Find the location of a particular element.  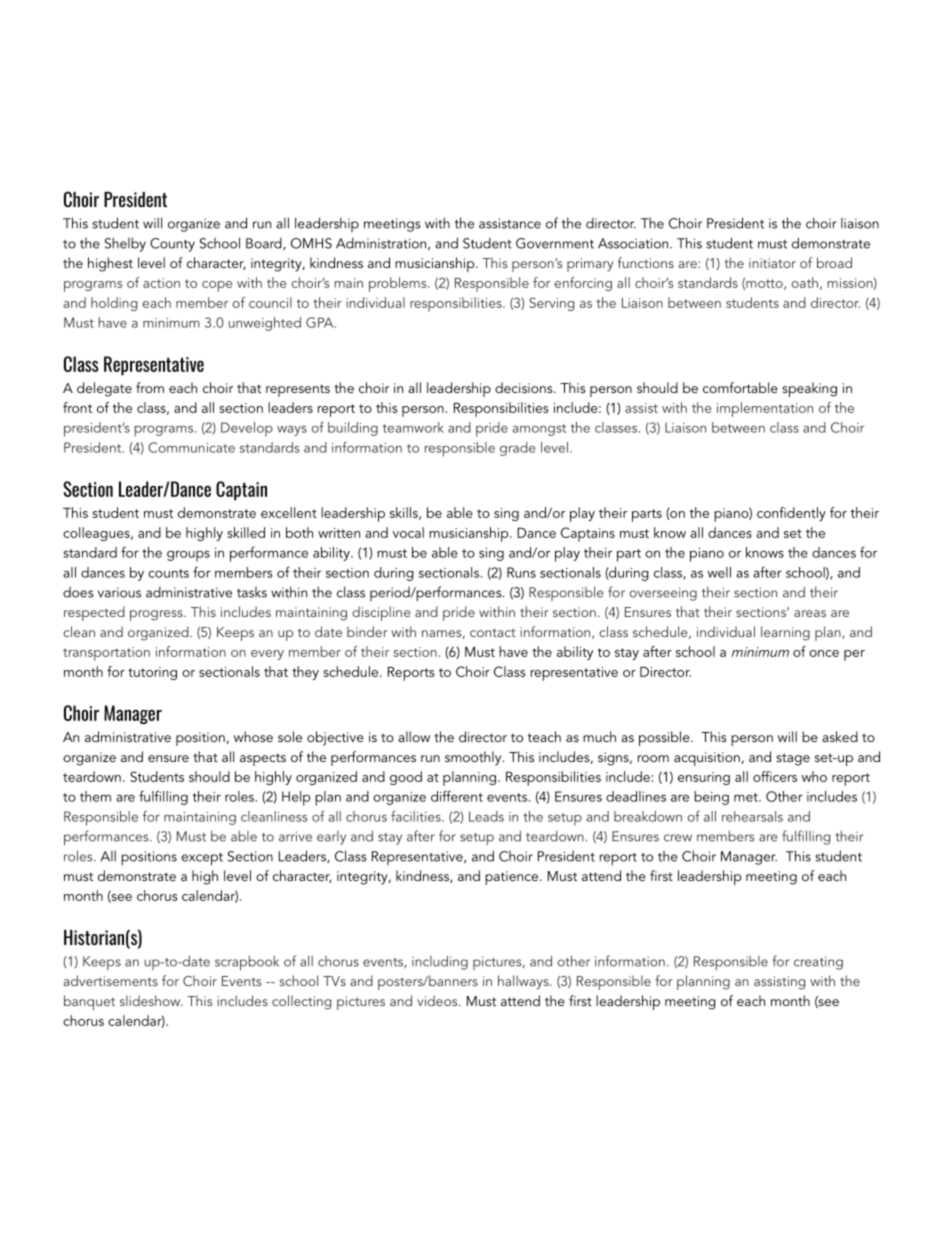

contact is located at coordinates (493, 632).
